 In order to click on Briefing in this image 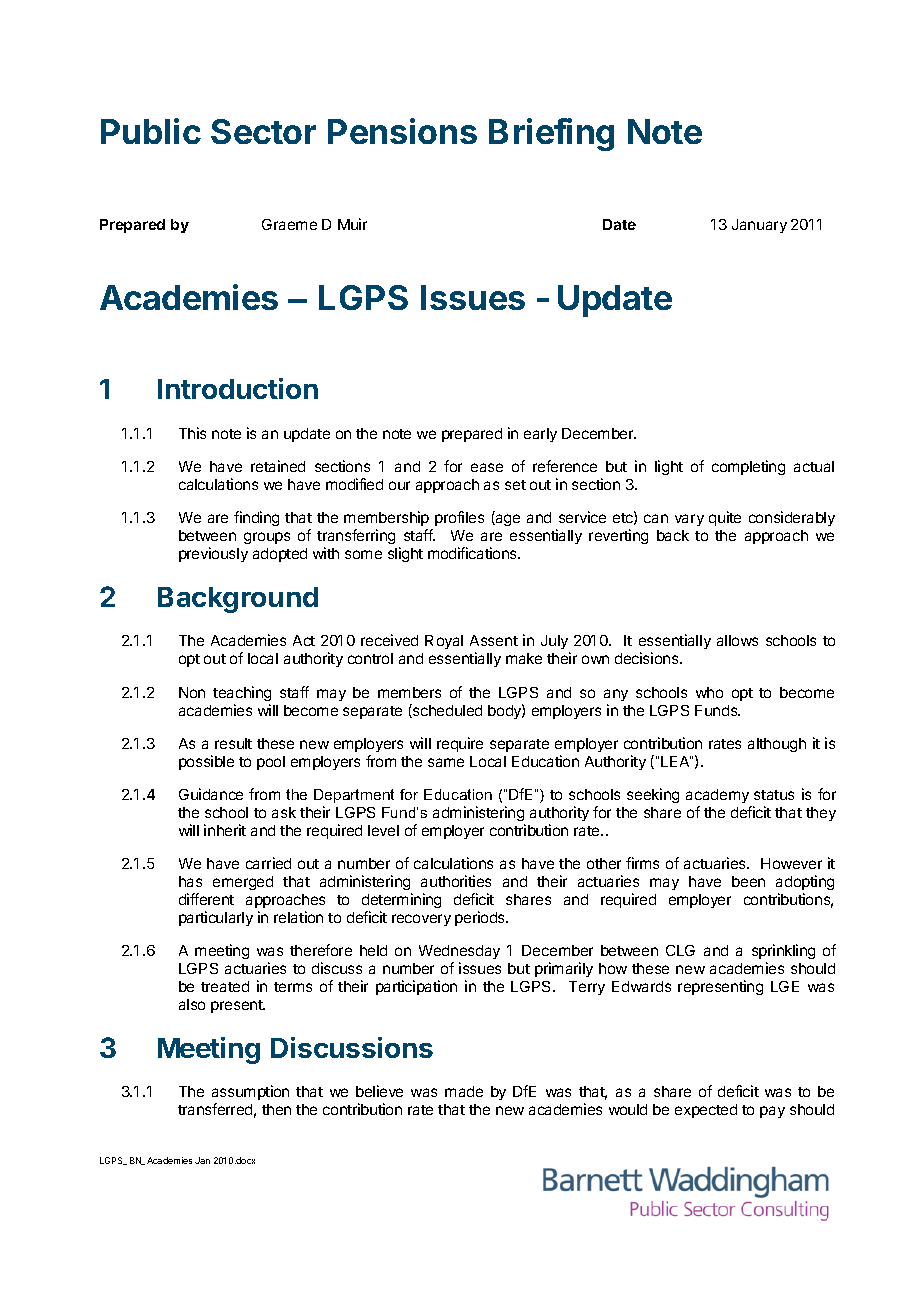, I will do `click(551, 134)`.
